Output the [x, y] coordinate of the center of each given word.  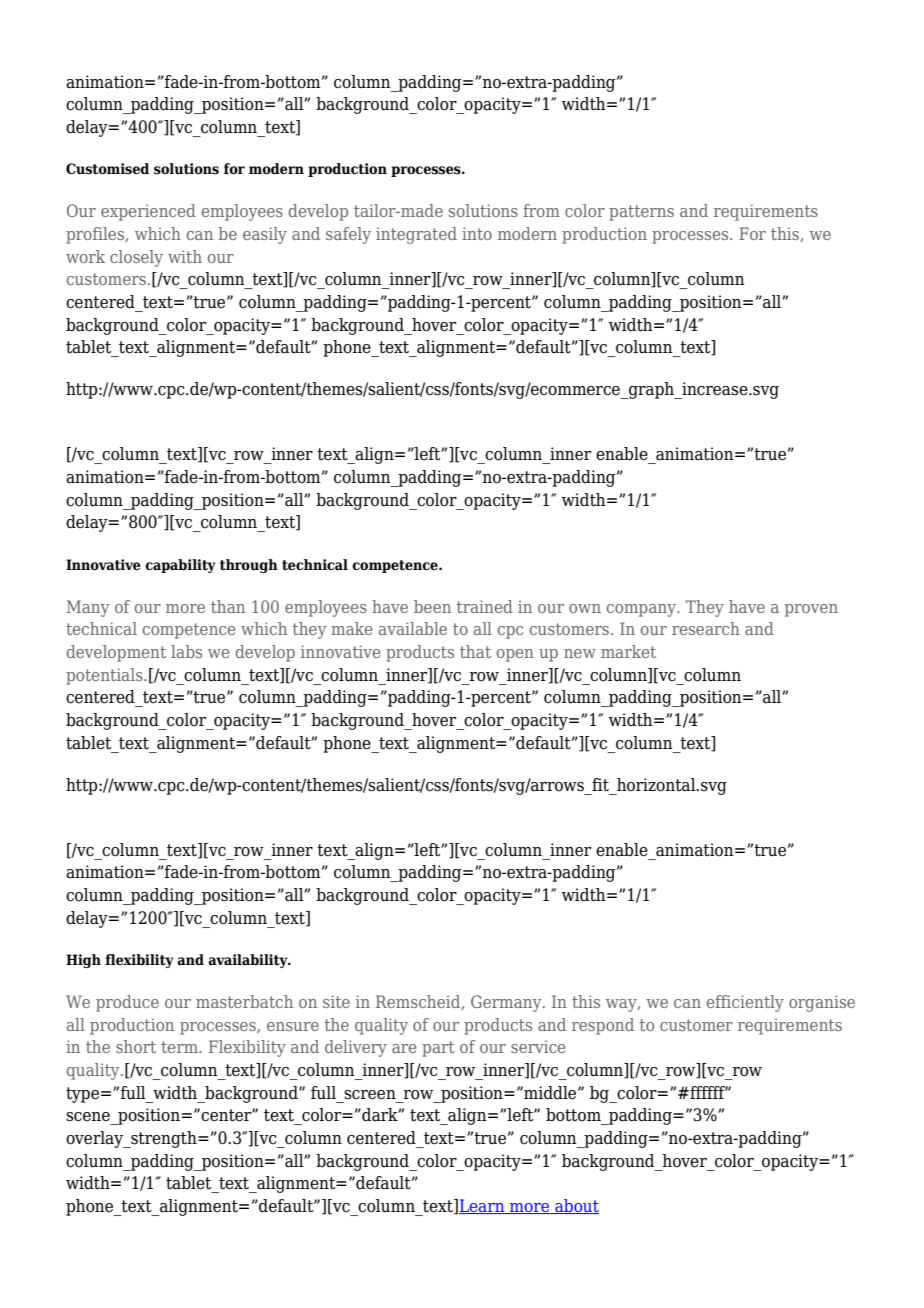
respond [603, 1026]
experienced [148, 212]
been [432, 606]
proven [811, 610]
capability [180, 566]
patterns [641, 213]
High [83, 961]
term [180, 1047]
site [336, 1001]
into [477, 233]
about [576, 1206]
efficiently [745, 1003]
